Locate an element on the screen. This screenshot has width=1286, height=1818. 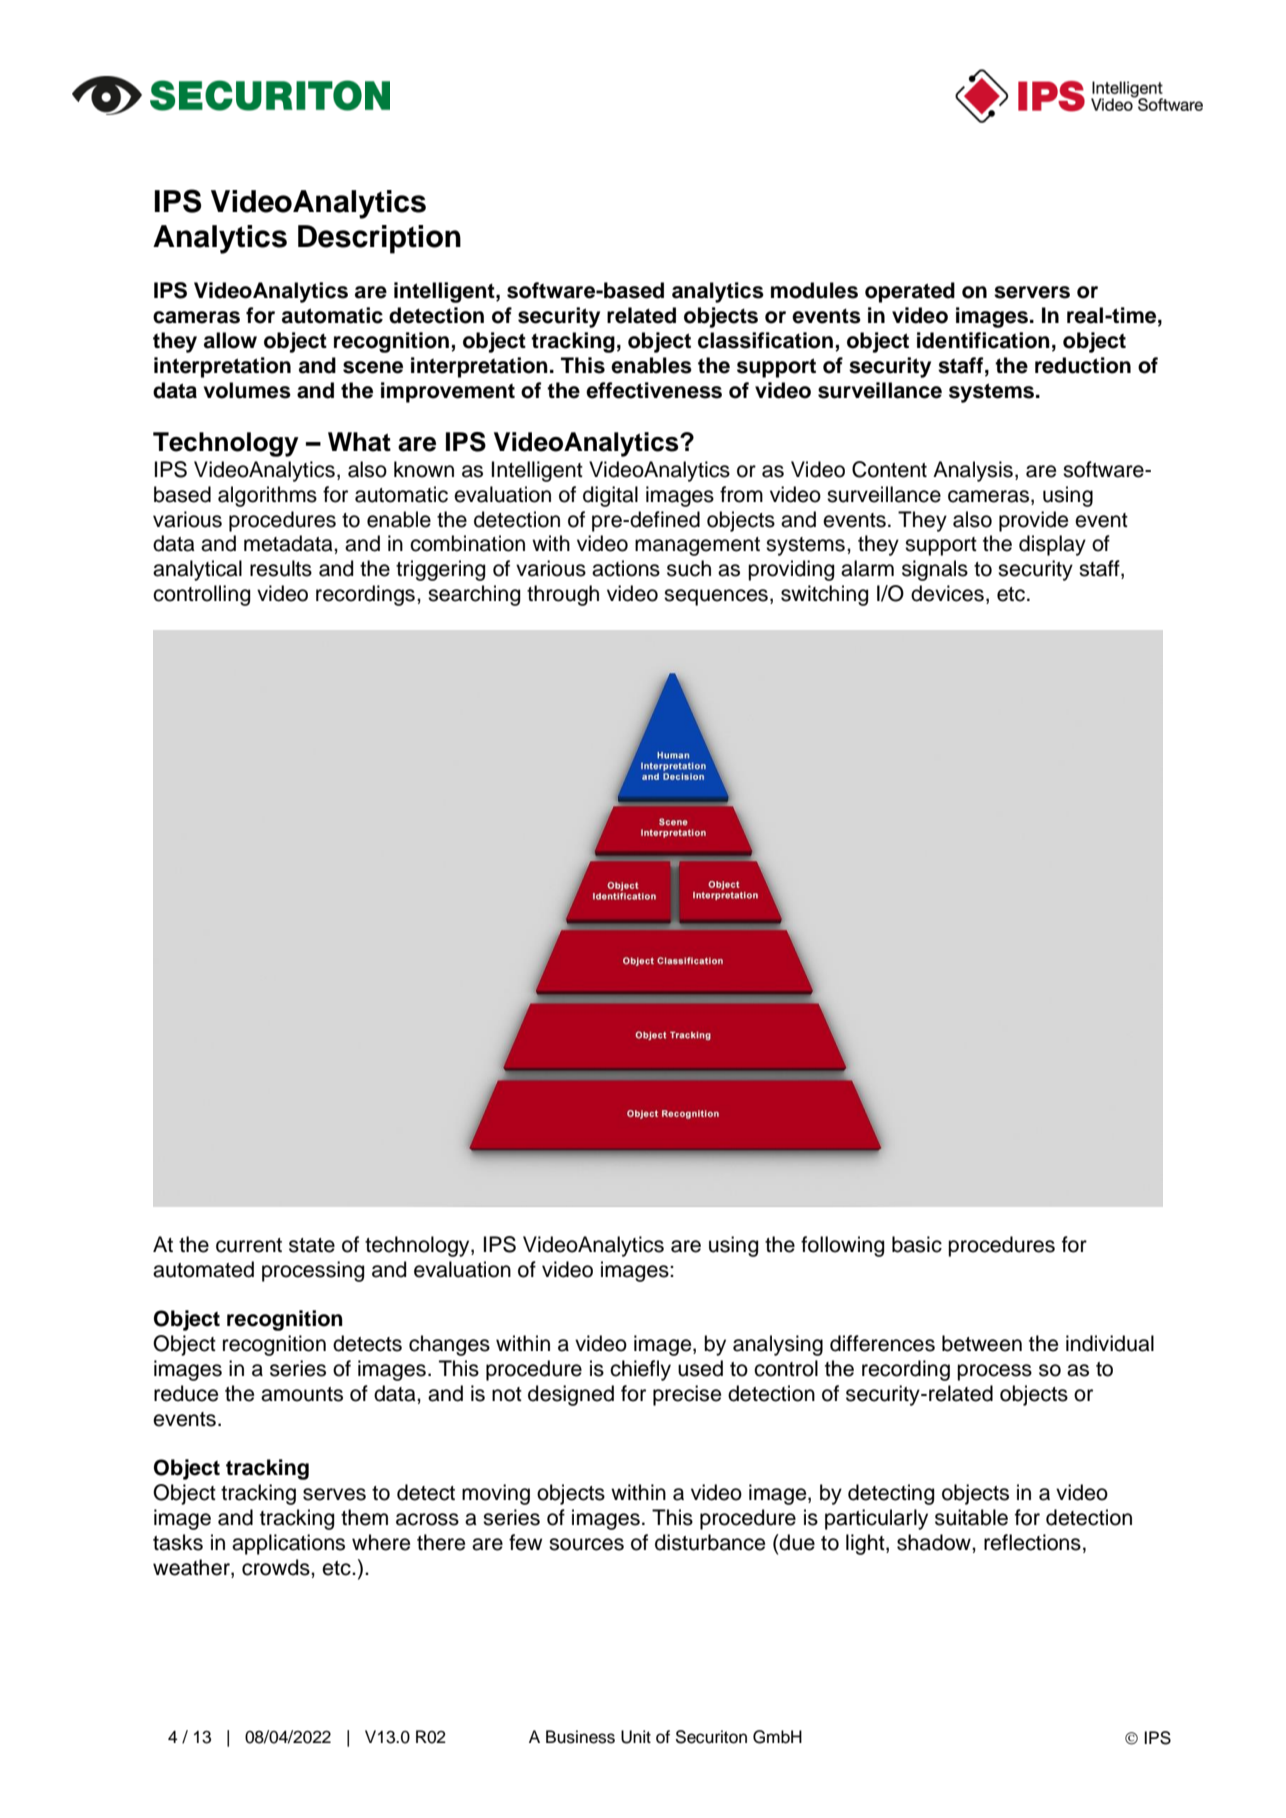
state is located at coordinates (312, 1245).
